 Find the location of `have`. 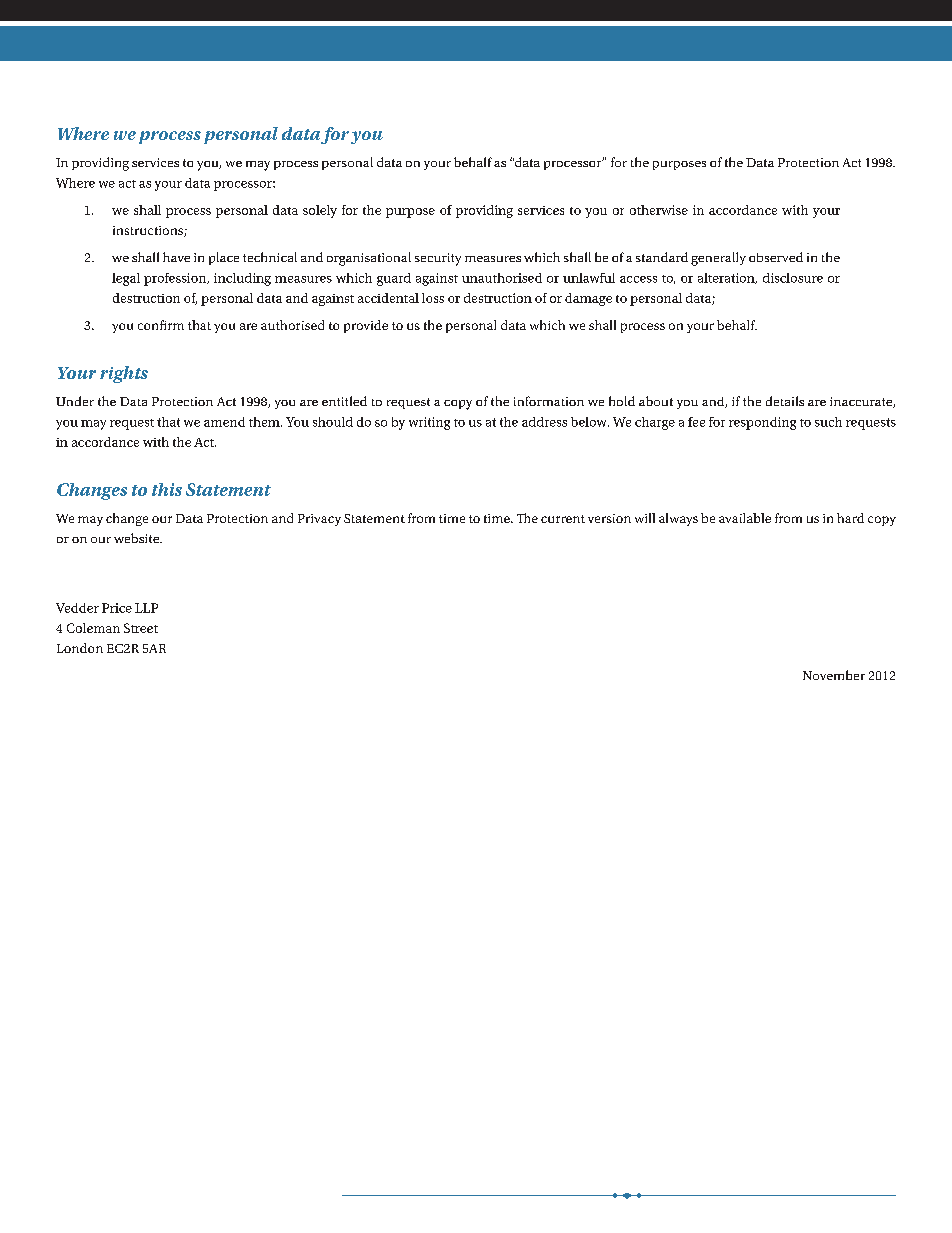

have is located at coordinates (176, 257).
